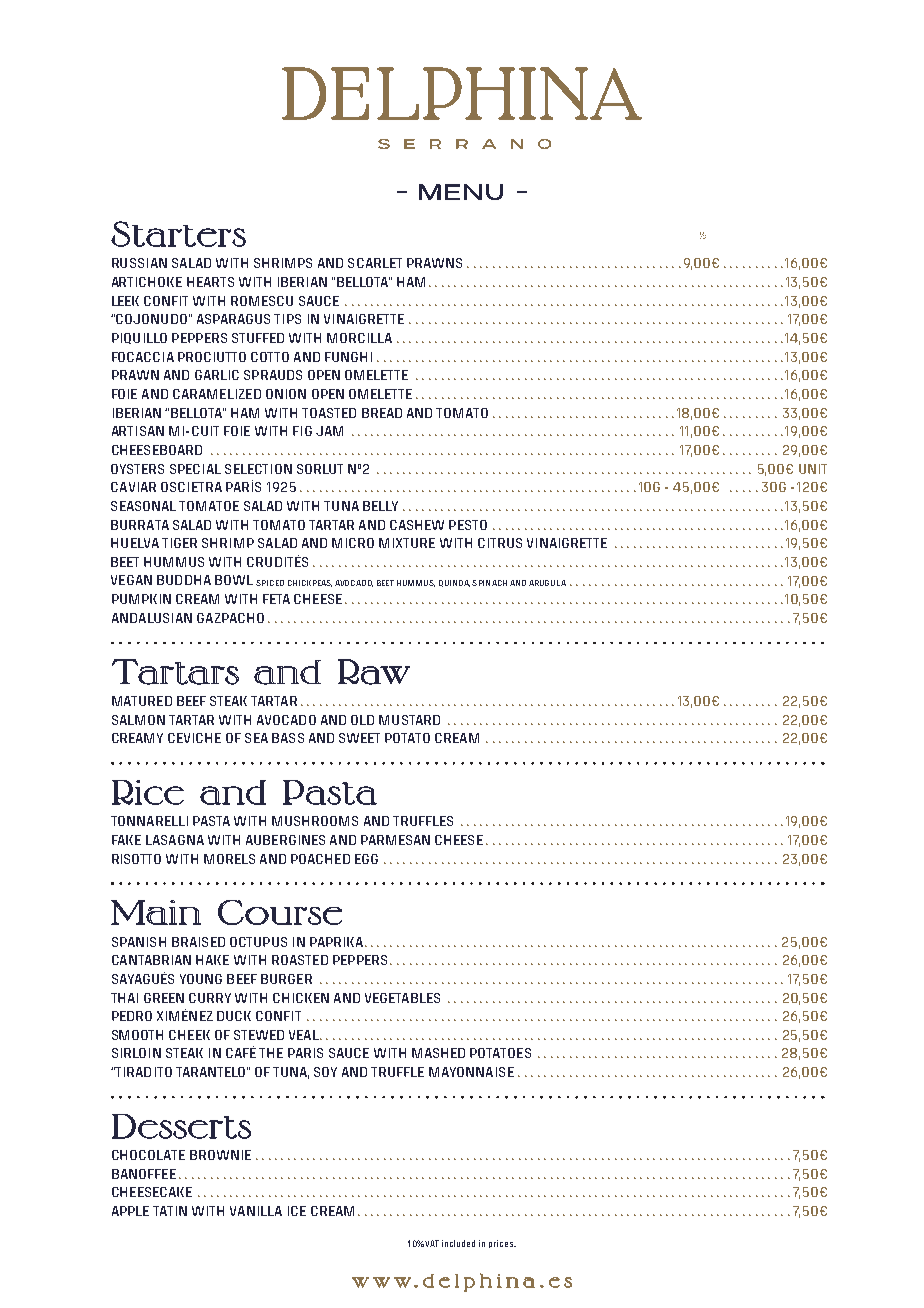 This page has width=924, height=1308. Describe the element at coordinates (178, 234) in the page. I see `Starters` at that location.
